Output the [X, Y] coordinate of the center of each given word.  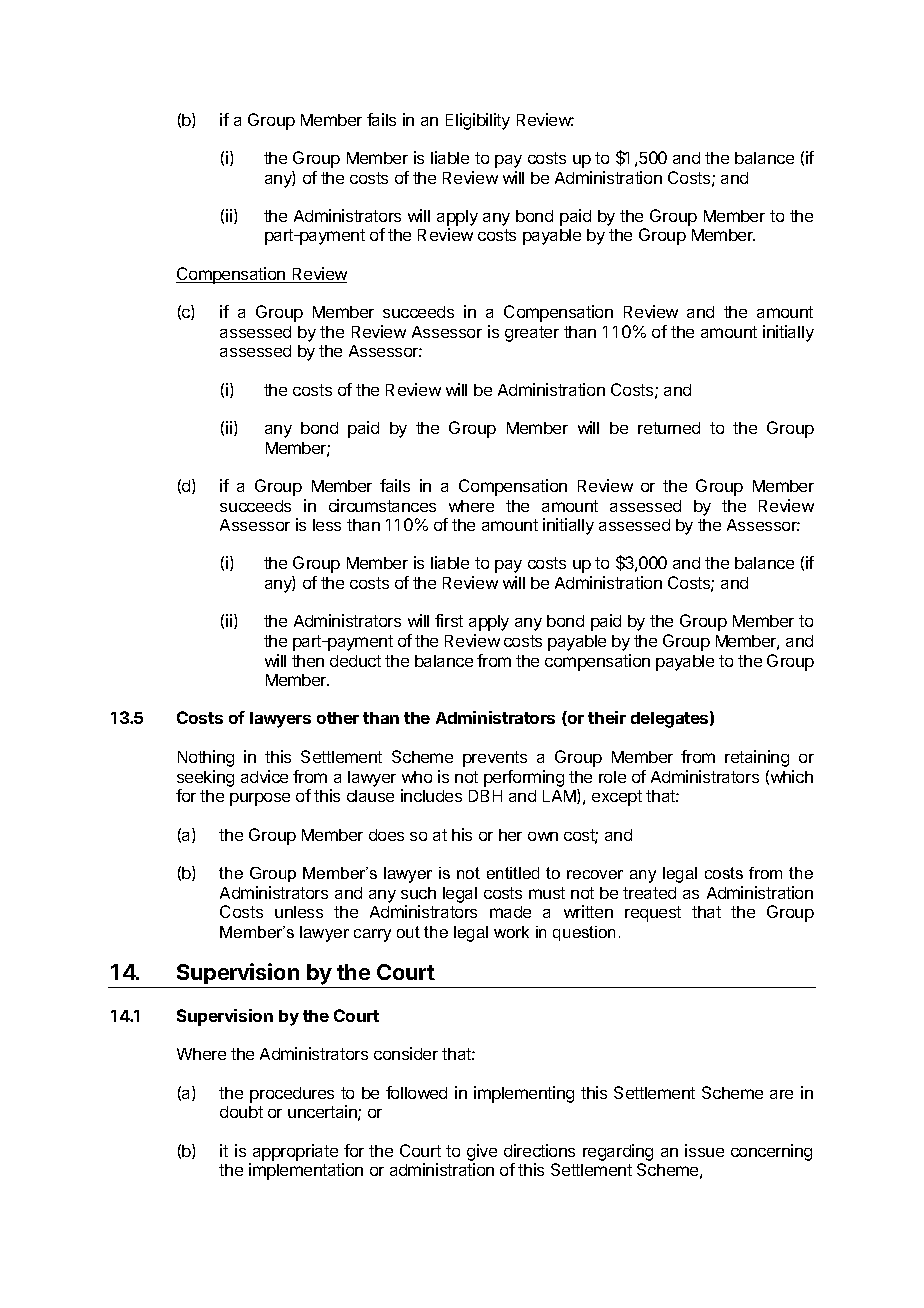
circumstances [382, 505]
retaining [757, 758]
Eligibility [478, 121]
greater [532, 334]
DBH [485, 796]
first [449, 620]
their [607, 717]
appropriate [295, 1152]
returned [669, 428]
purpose [260, 799]
